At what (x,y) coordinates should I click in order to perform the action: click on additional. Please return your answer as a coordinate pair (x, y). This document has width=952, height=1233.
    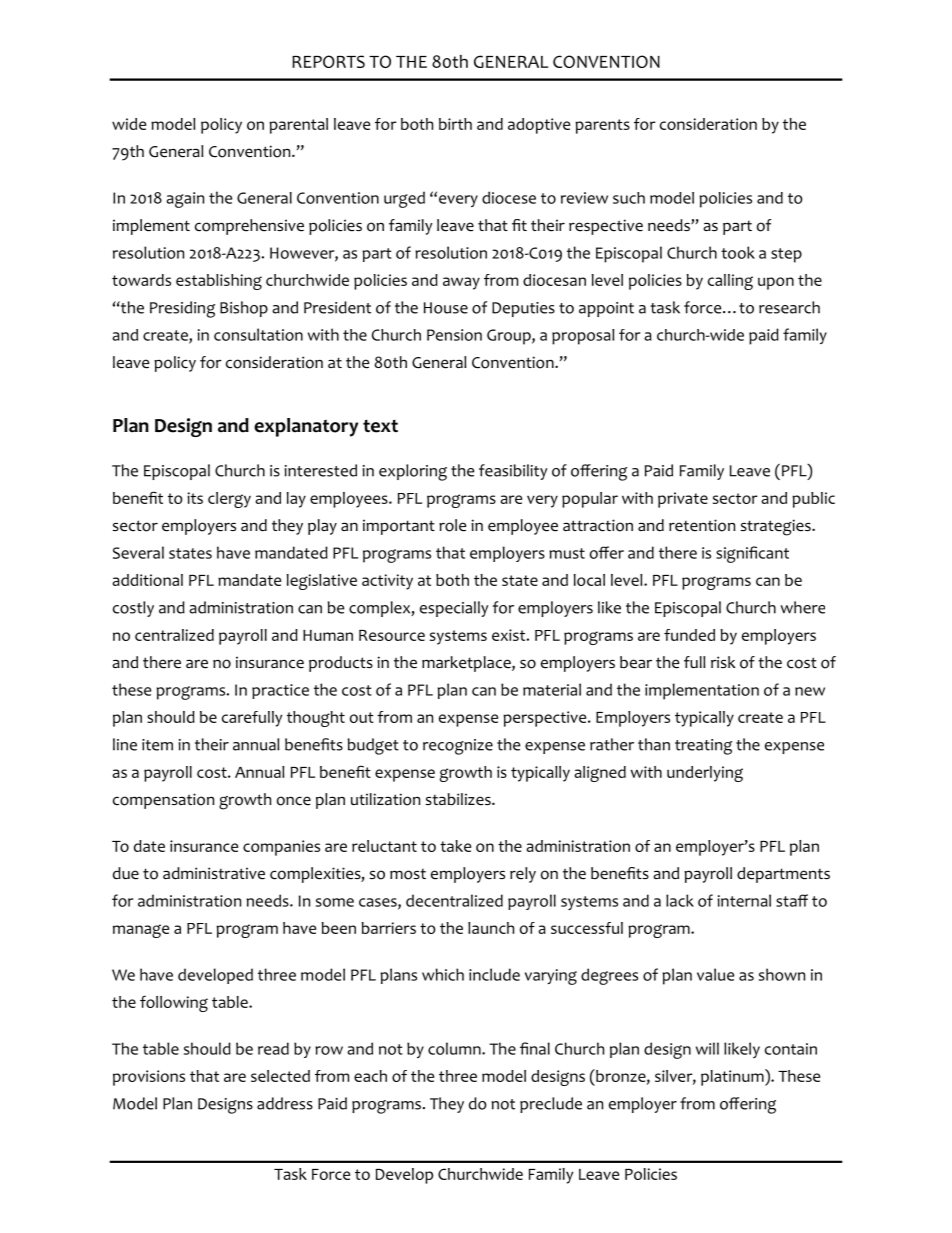
    Looking at the image, I should click on (147, 580).
